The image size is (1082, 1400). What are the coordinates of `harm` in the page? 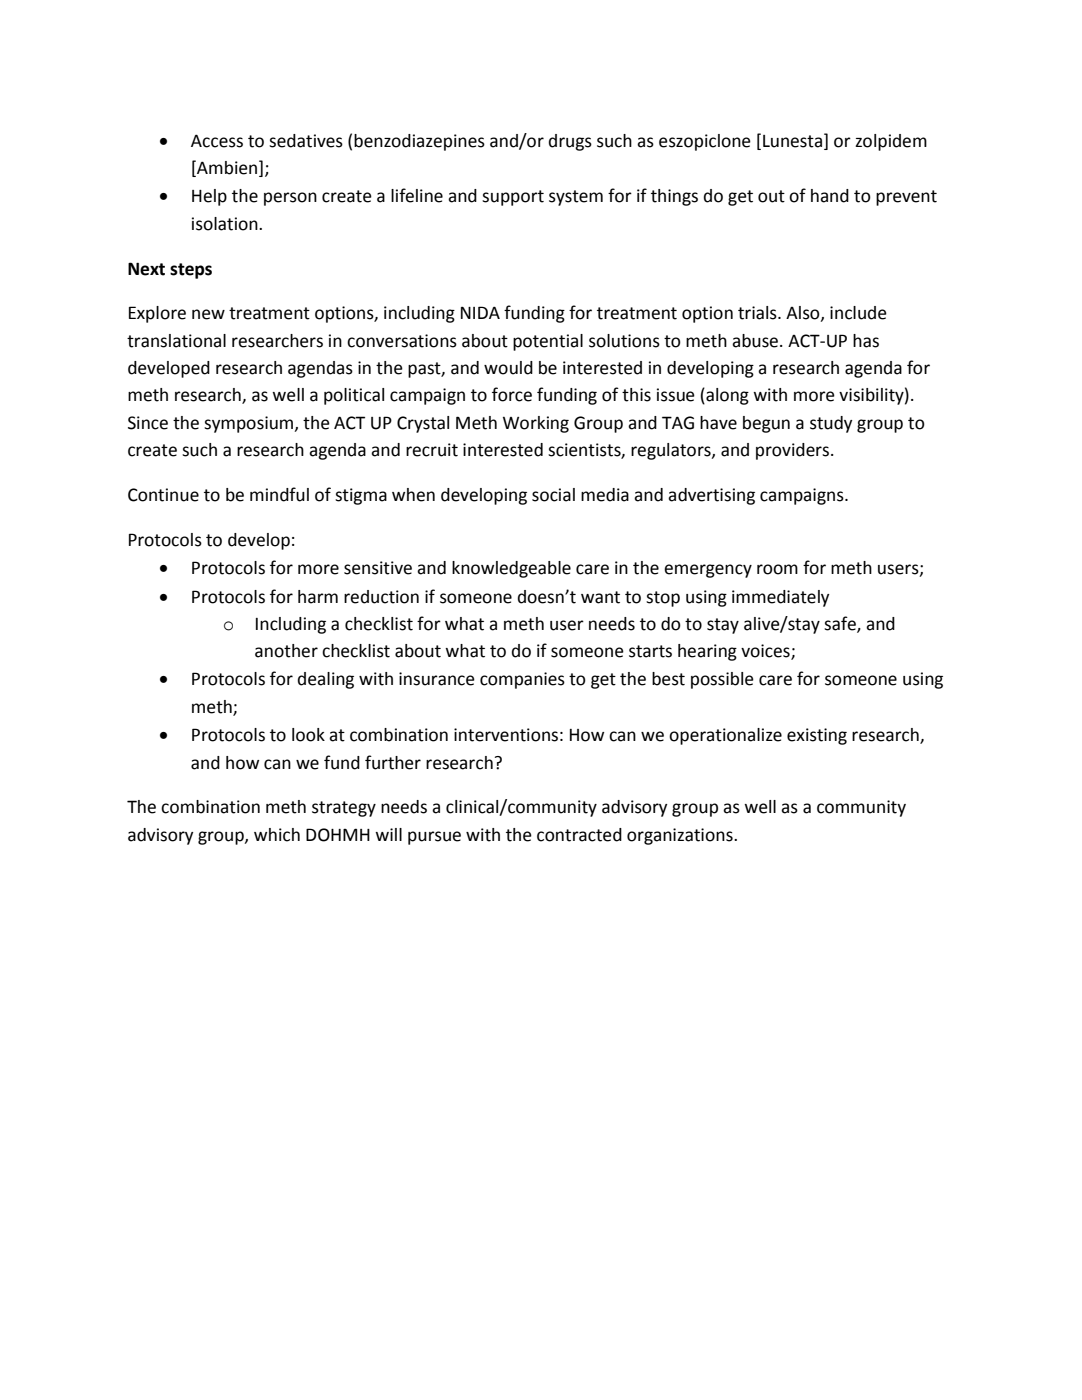 It's located at (318, 597).
